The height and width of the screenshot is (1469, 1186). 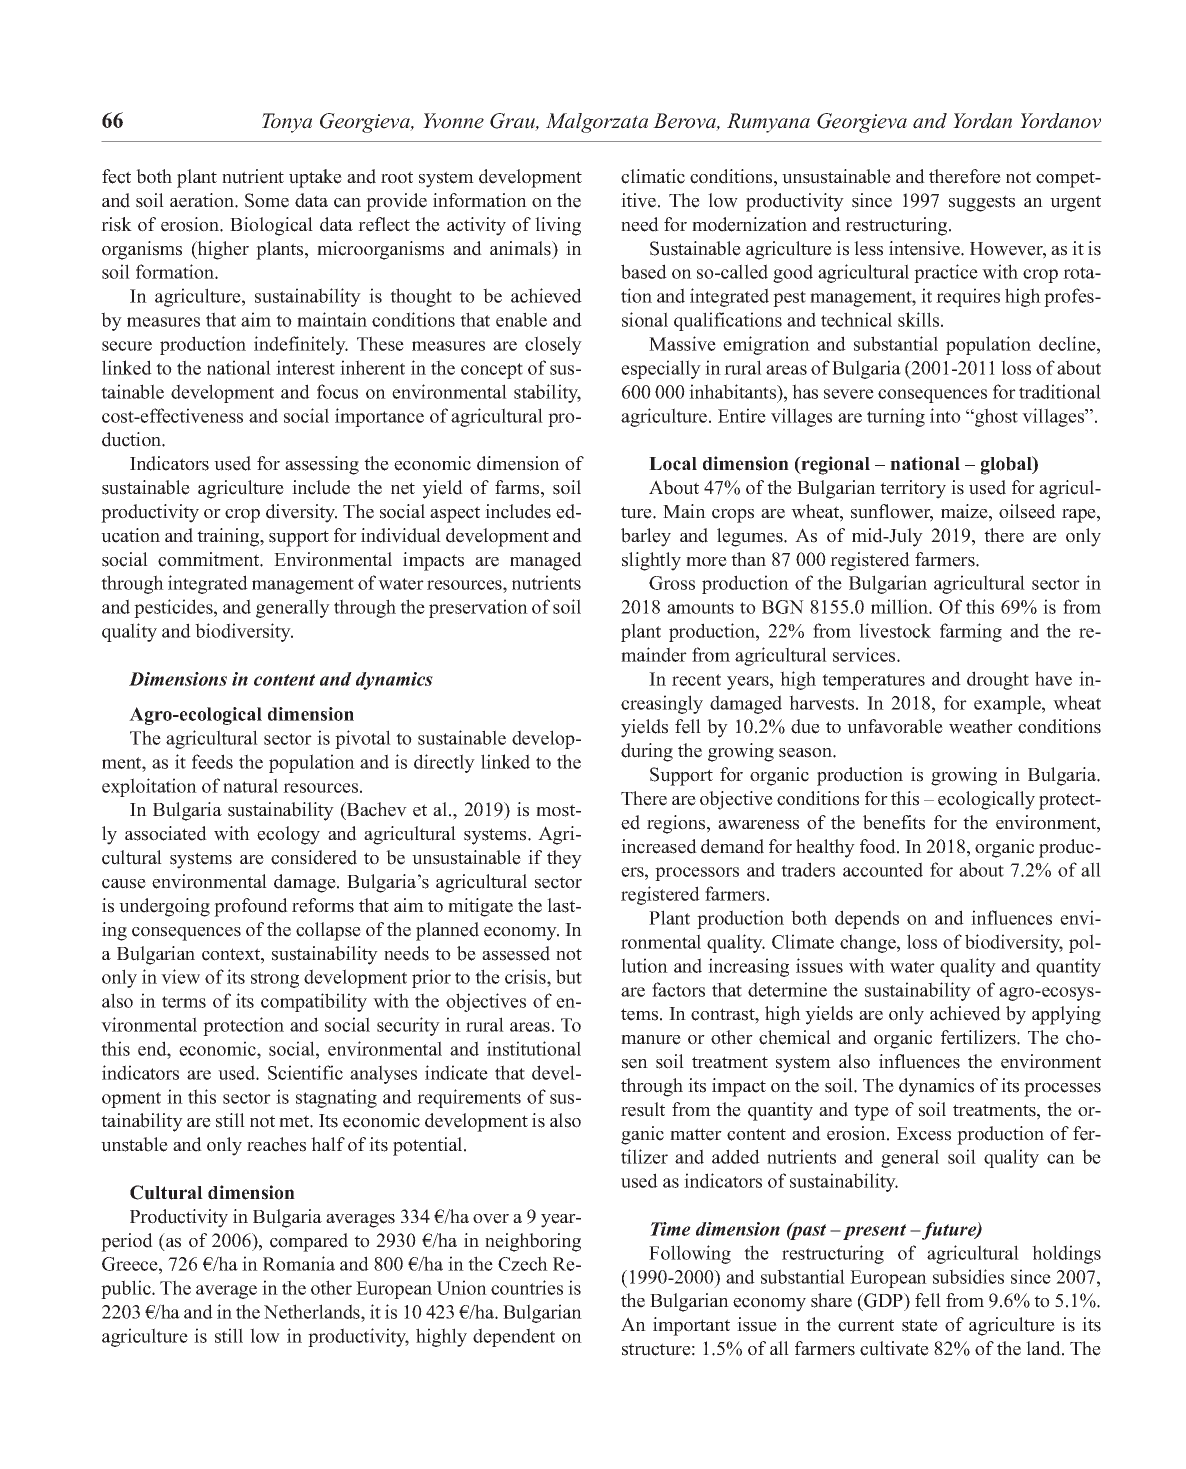 I want to click on suggests, so click(x=982, y=203).
